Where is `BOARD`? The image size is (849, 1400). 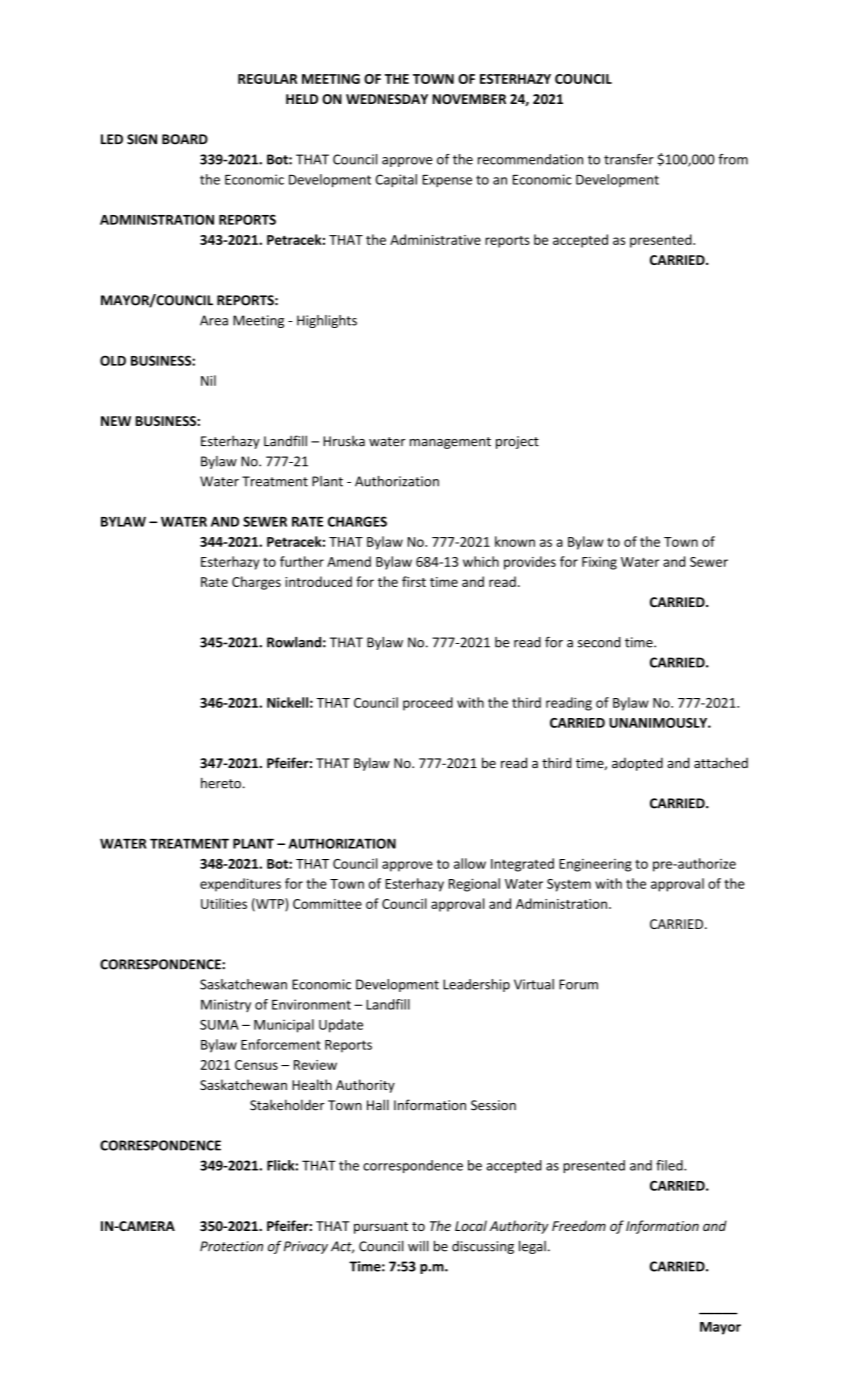
BOARD is located at coordinates (185, 139).
